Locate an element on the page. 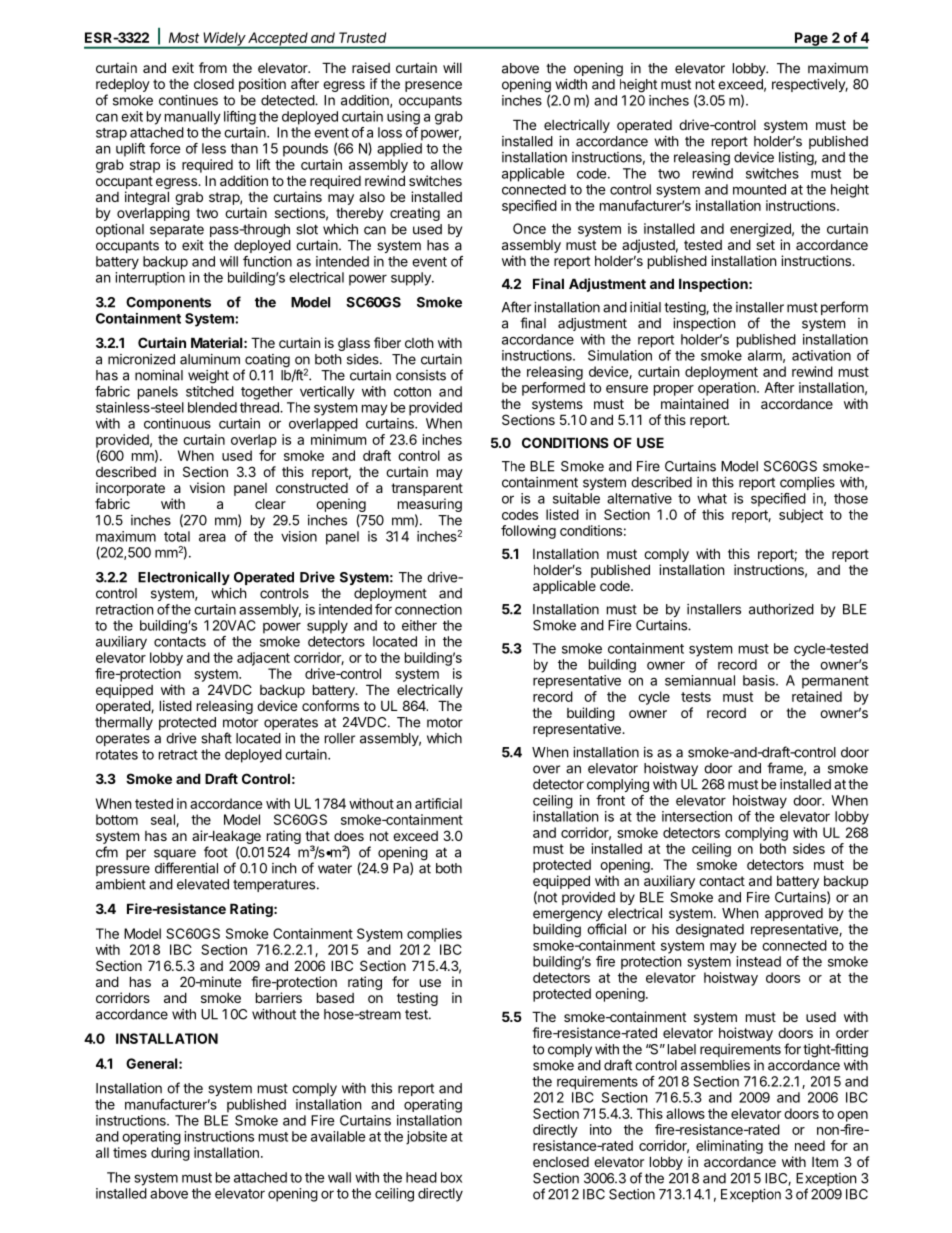  during is located at coordinates (170, 1154).
